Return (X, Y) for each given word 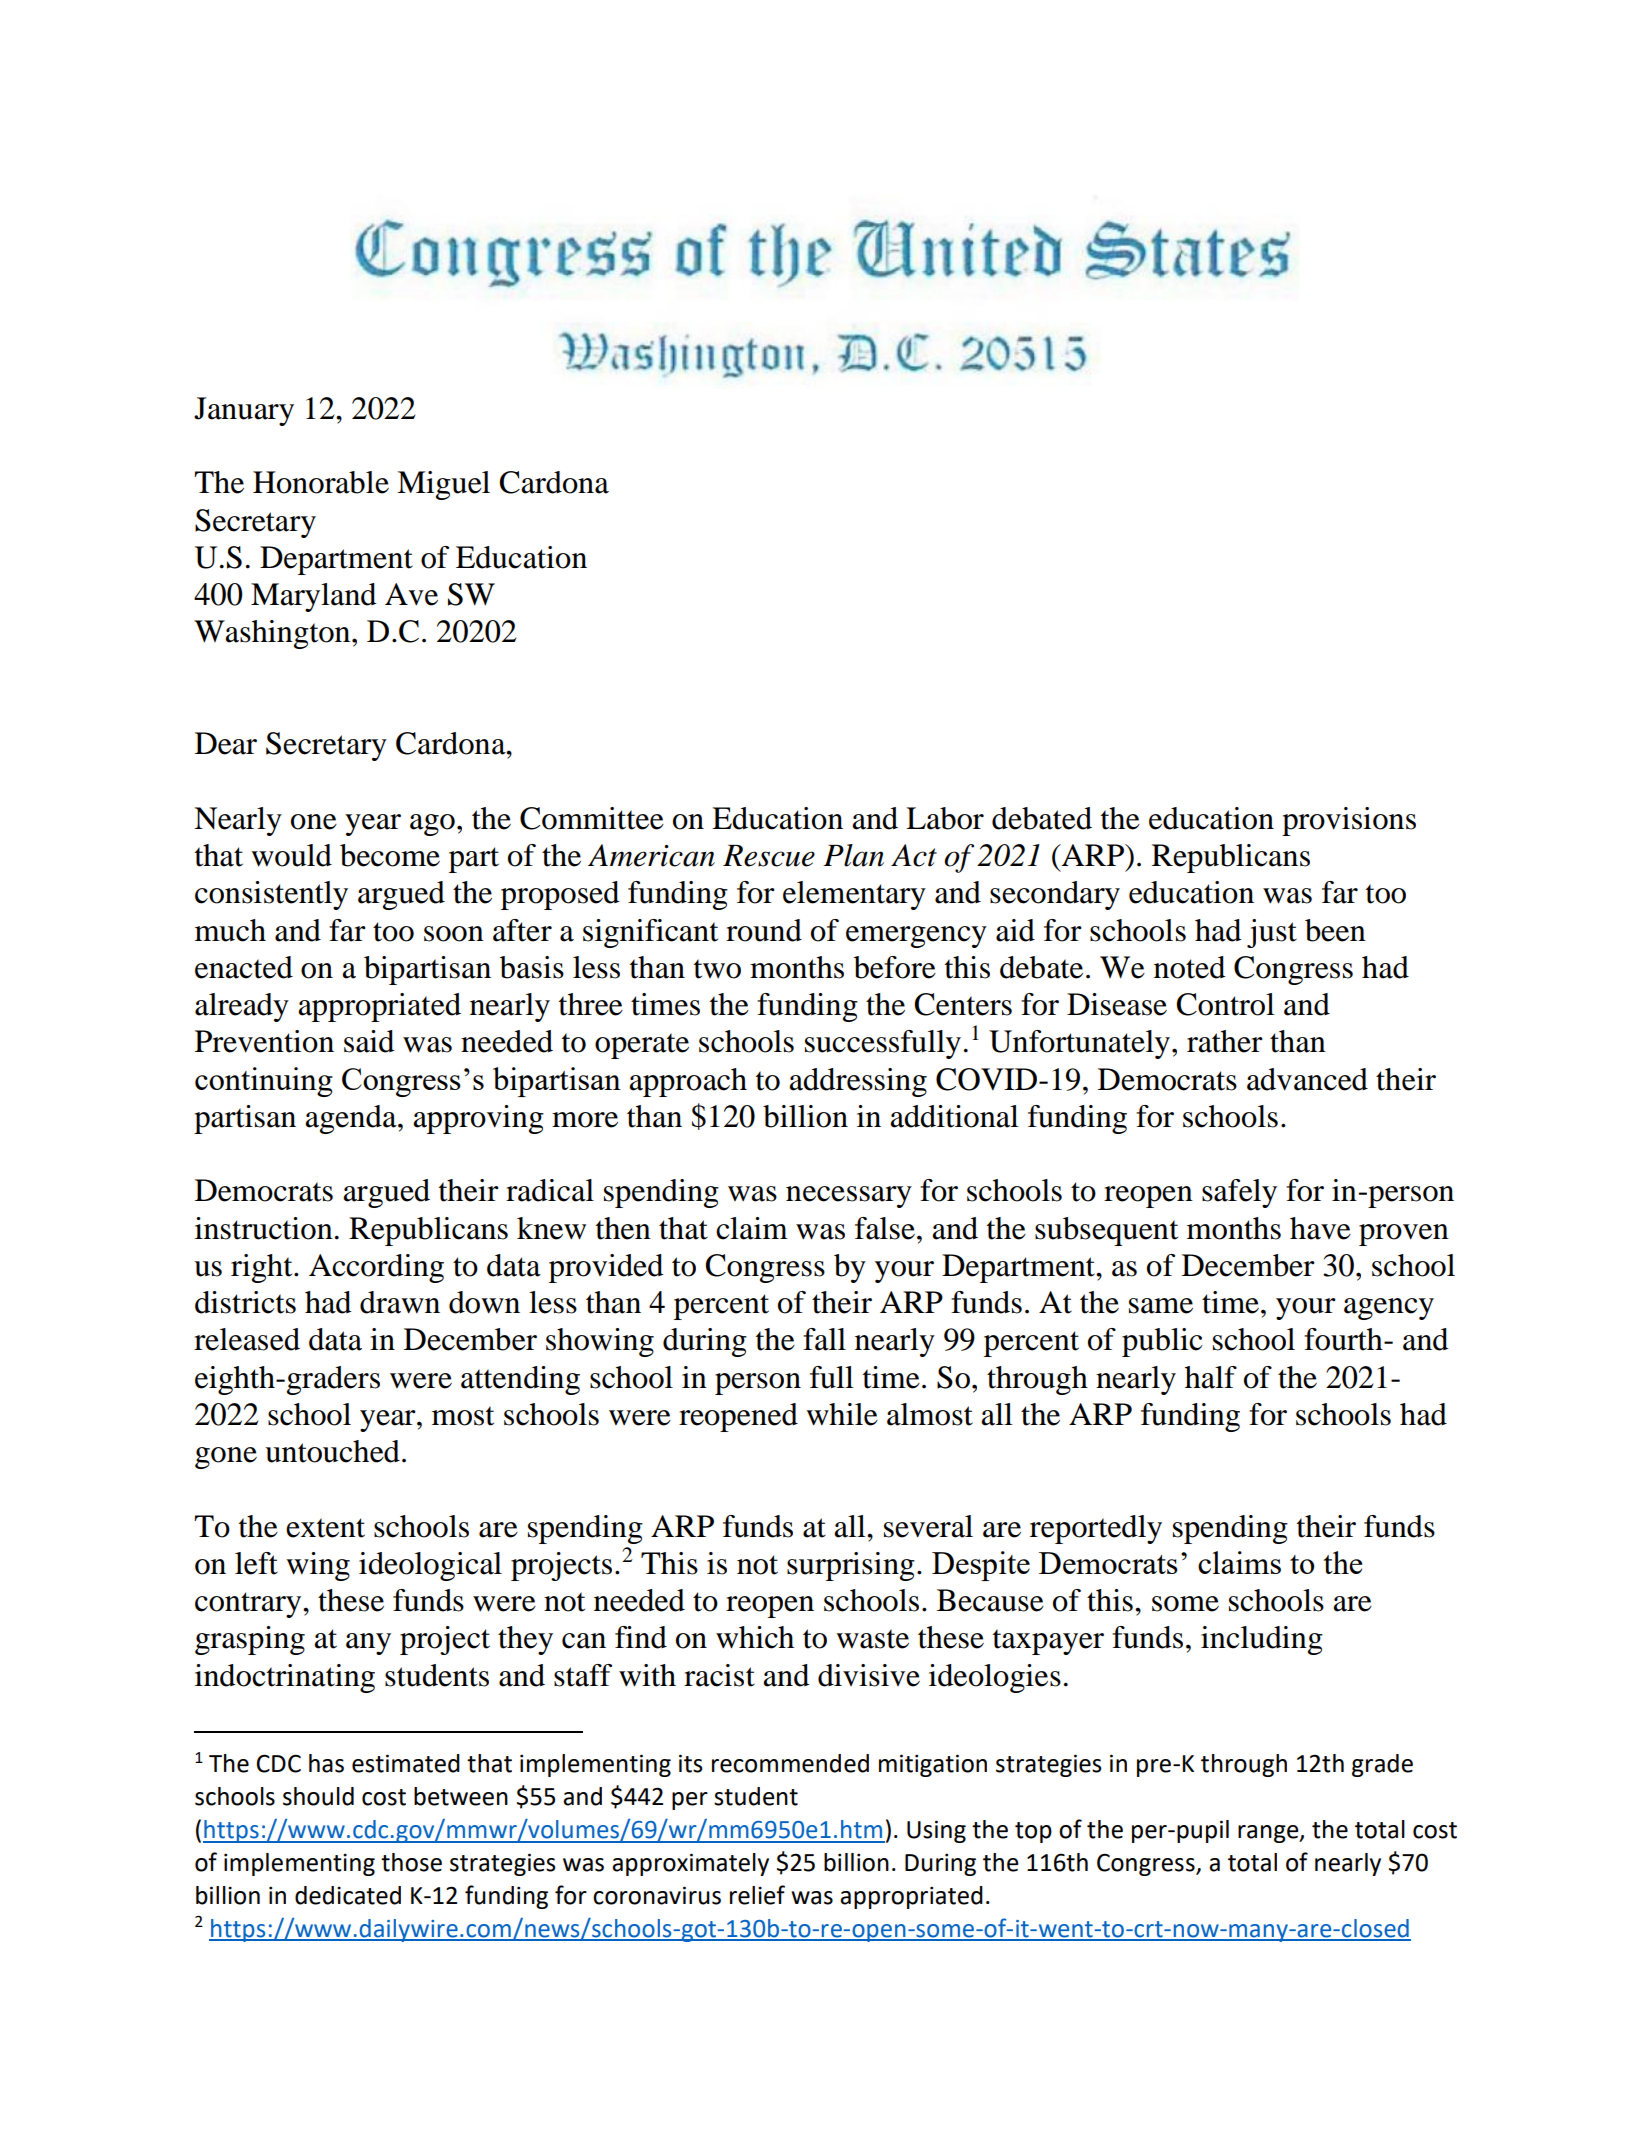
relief (757, 1895)
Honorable (321, 482)
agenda (352, 1119)
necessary (849, 1197)
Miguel (443, 485)
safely (1239, 1193)
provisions (1349, 821)
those (411, 1862)
